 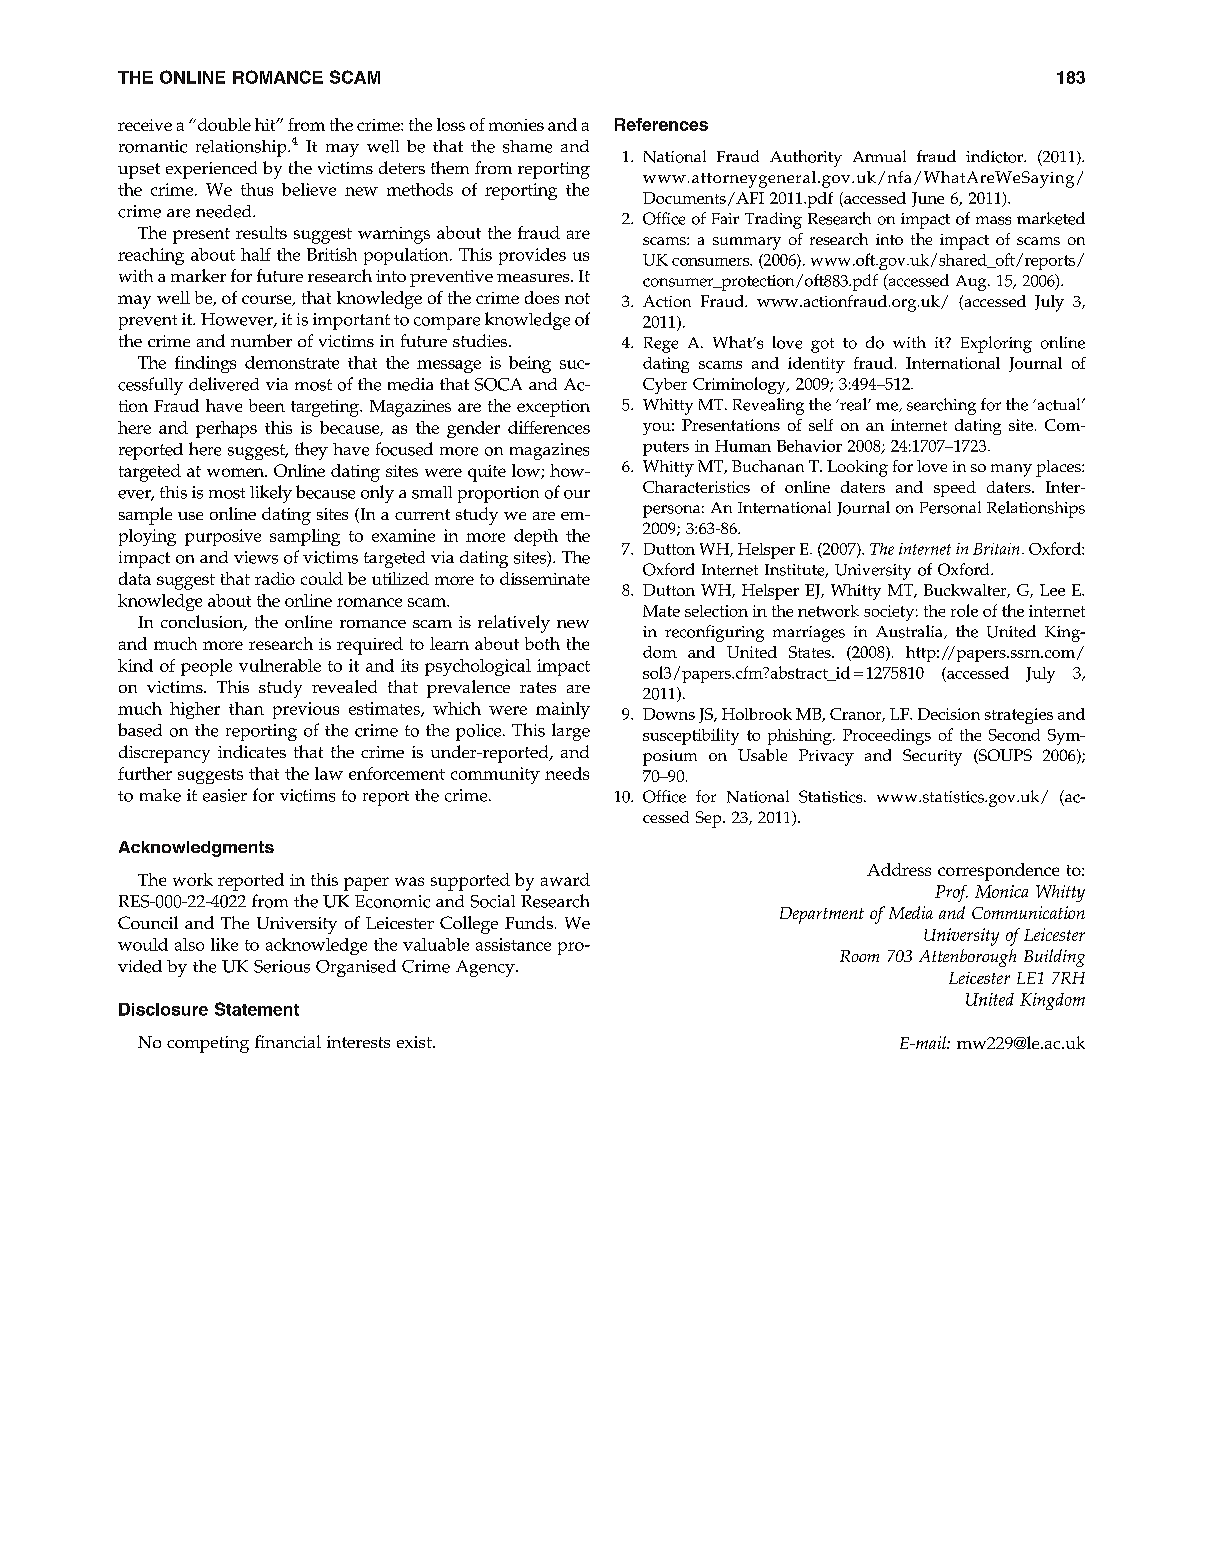 What do you see at coordinates (996, 156) in the screenshot?
I see `indictor` at bounding box center [996, 156].
